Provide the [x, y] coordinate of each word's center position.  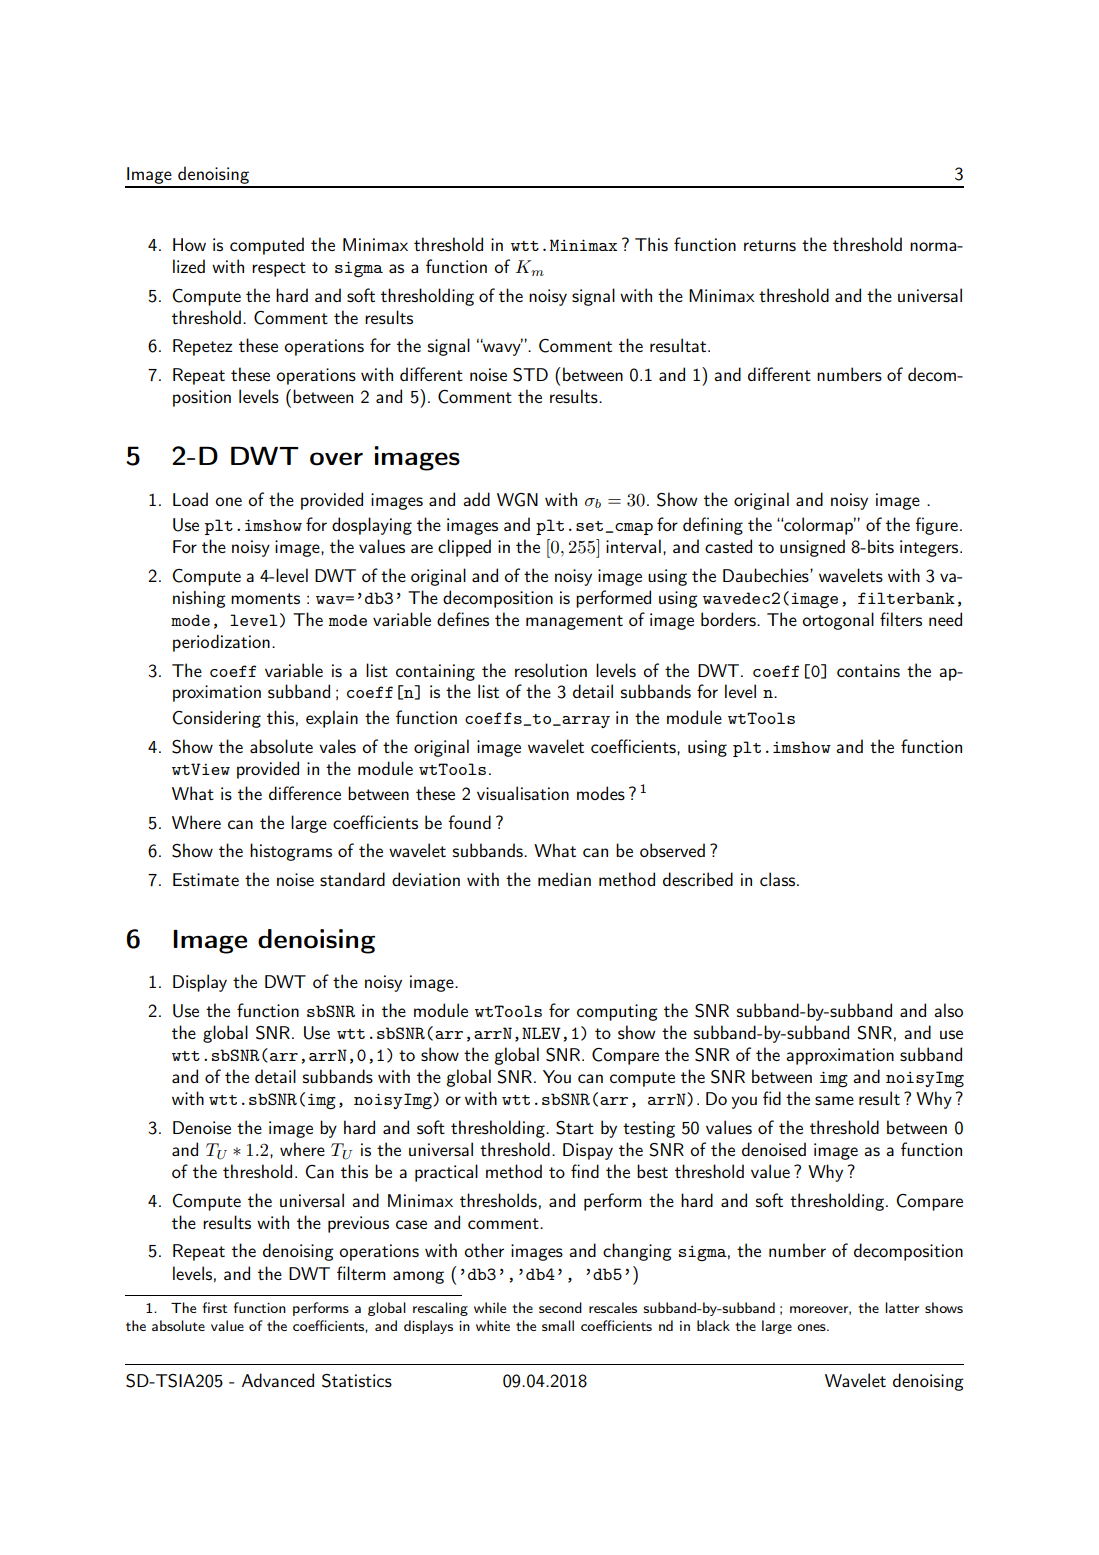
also [948, 1010]
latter [902, 1307]
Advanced [278, 1380]
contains [868, 670]
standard [352, 879]
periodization [221, 643]
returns [770, 245]
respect [279, 269]
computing [617, 1012]
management [574, 622]
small [558, 1325]
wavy [502, 348]
